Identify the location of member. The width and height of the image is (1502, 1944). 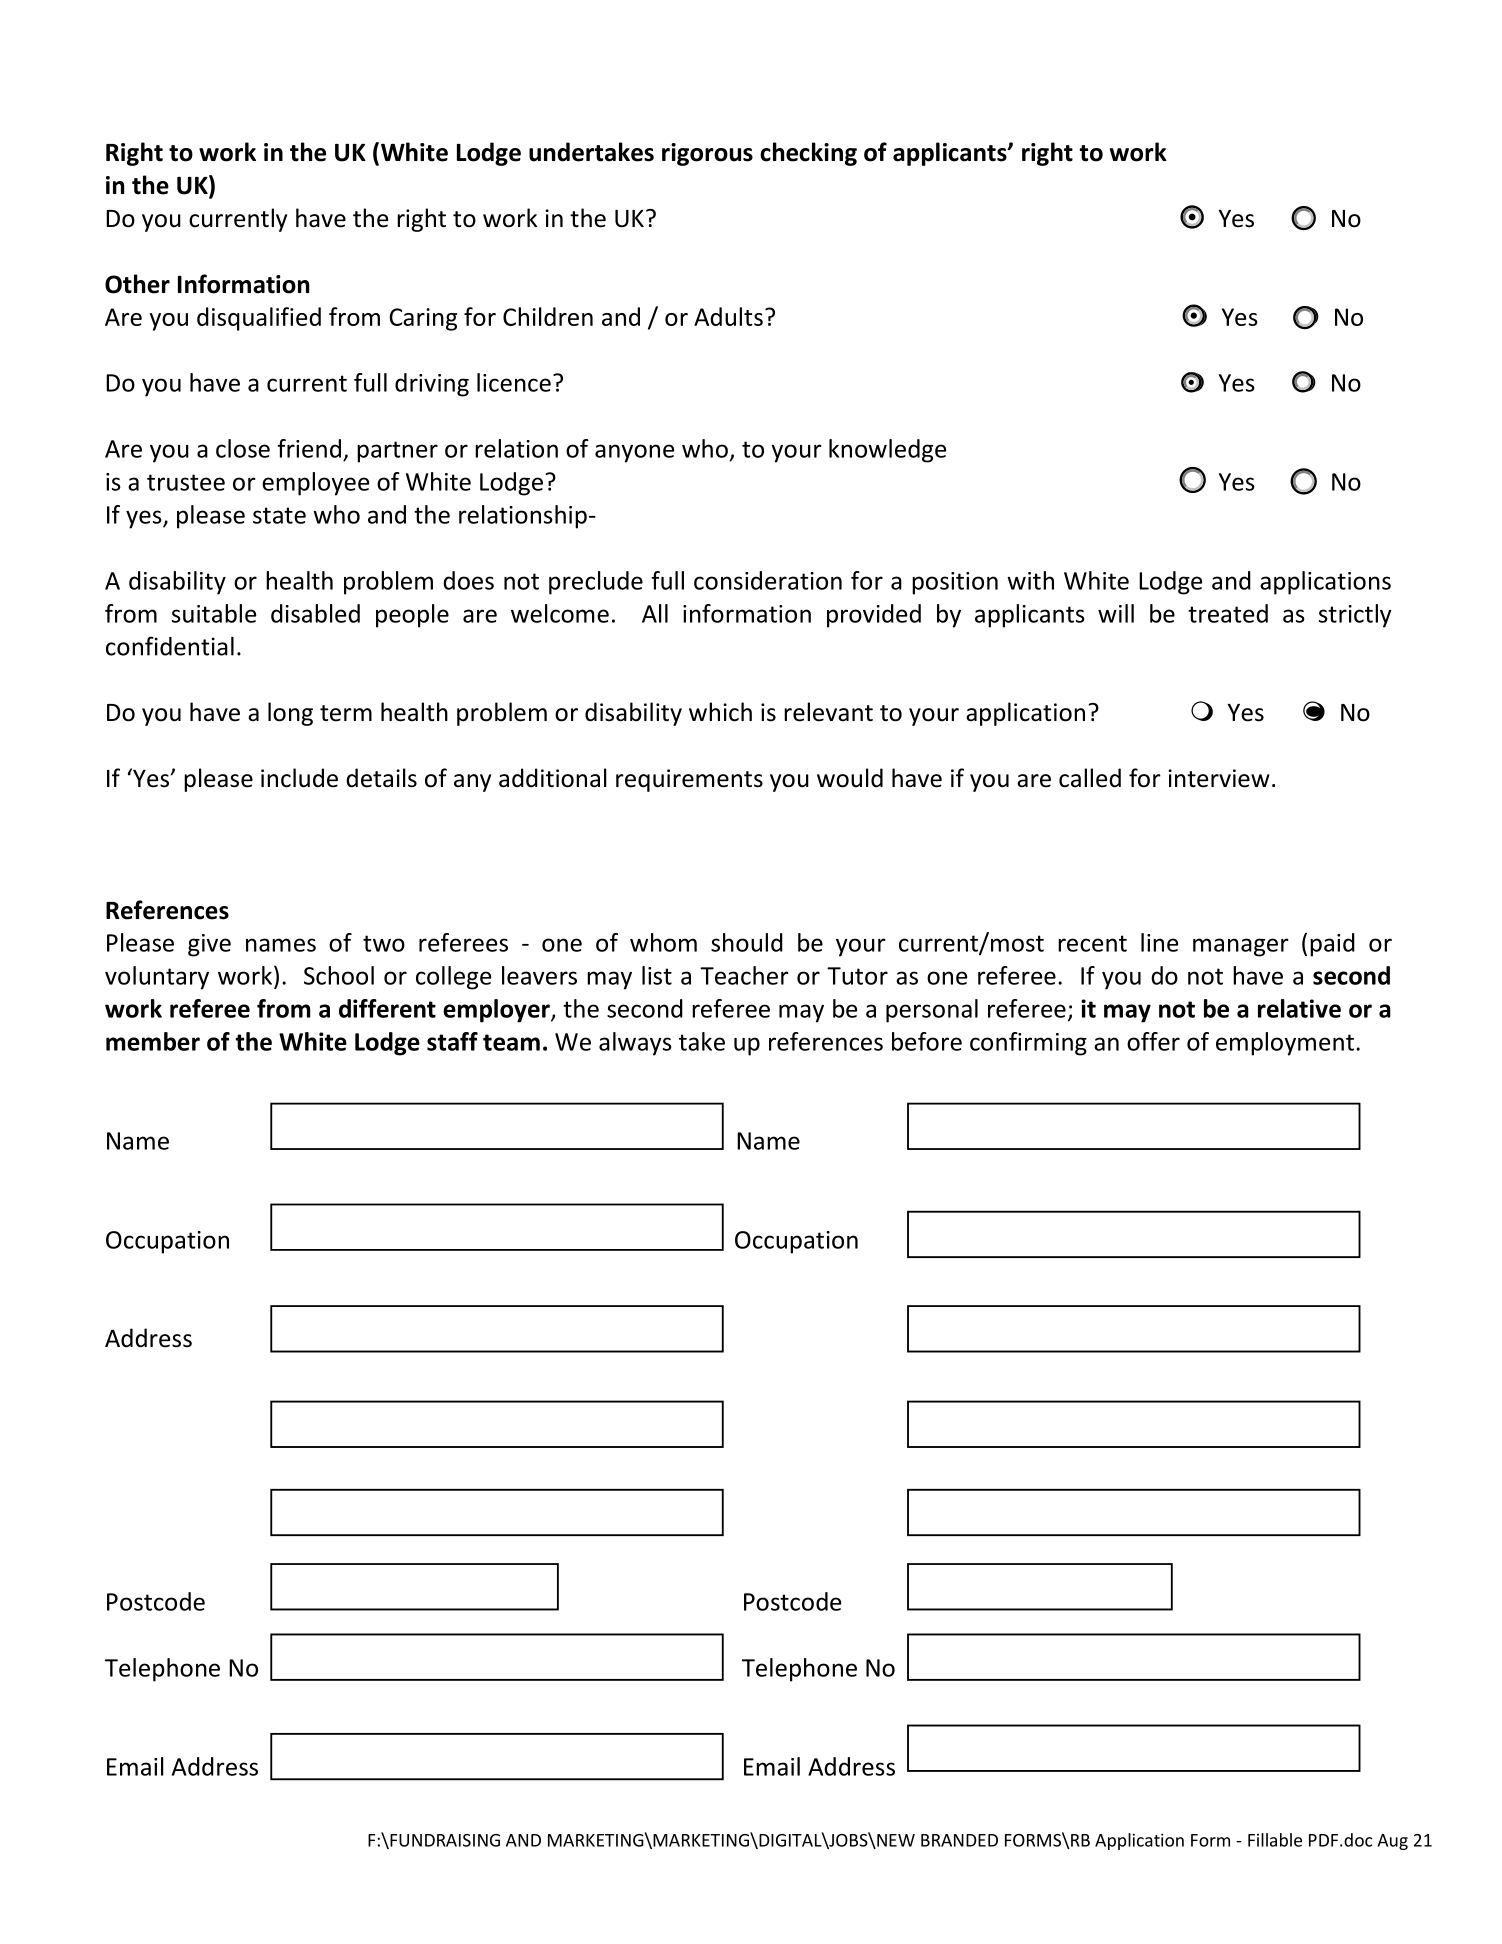
(153, 1041).
